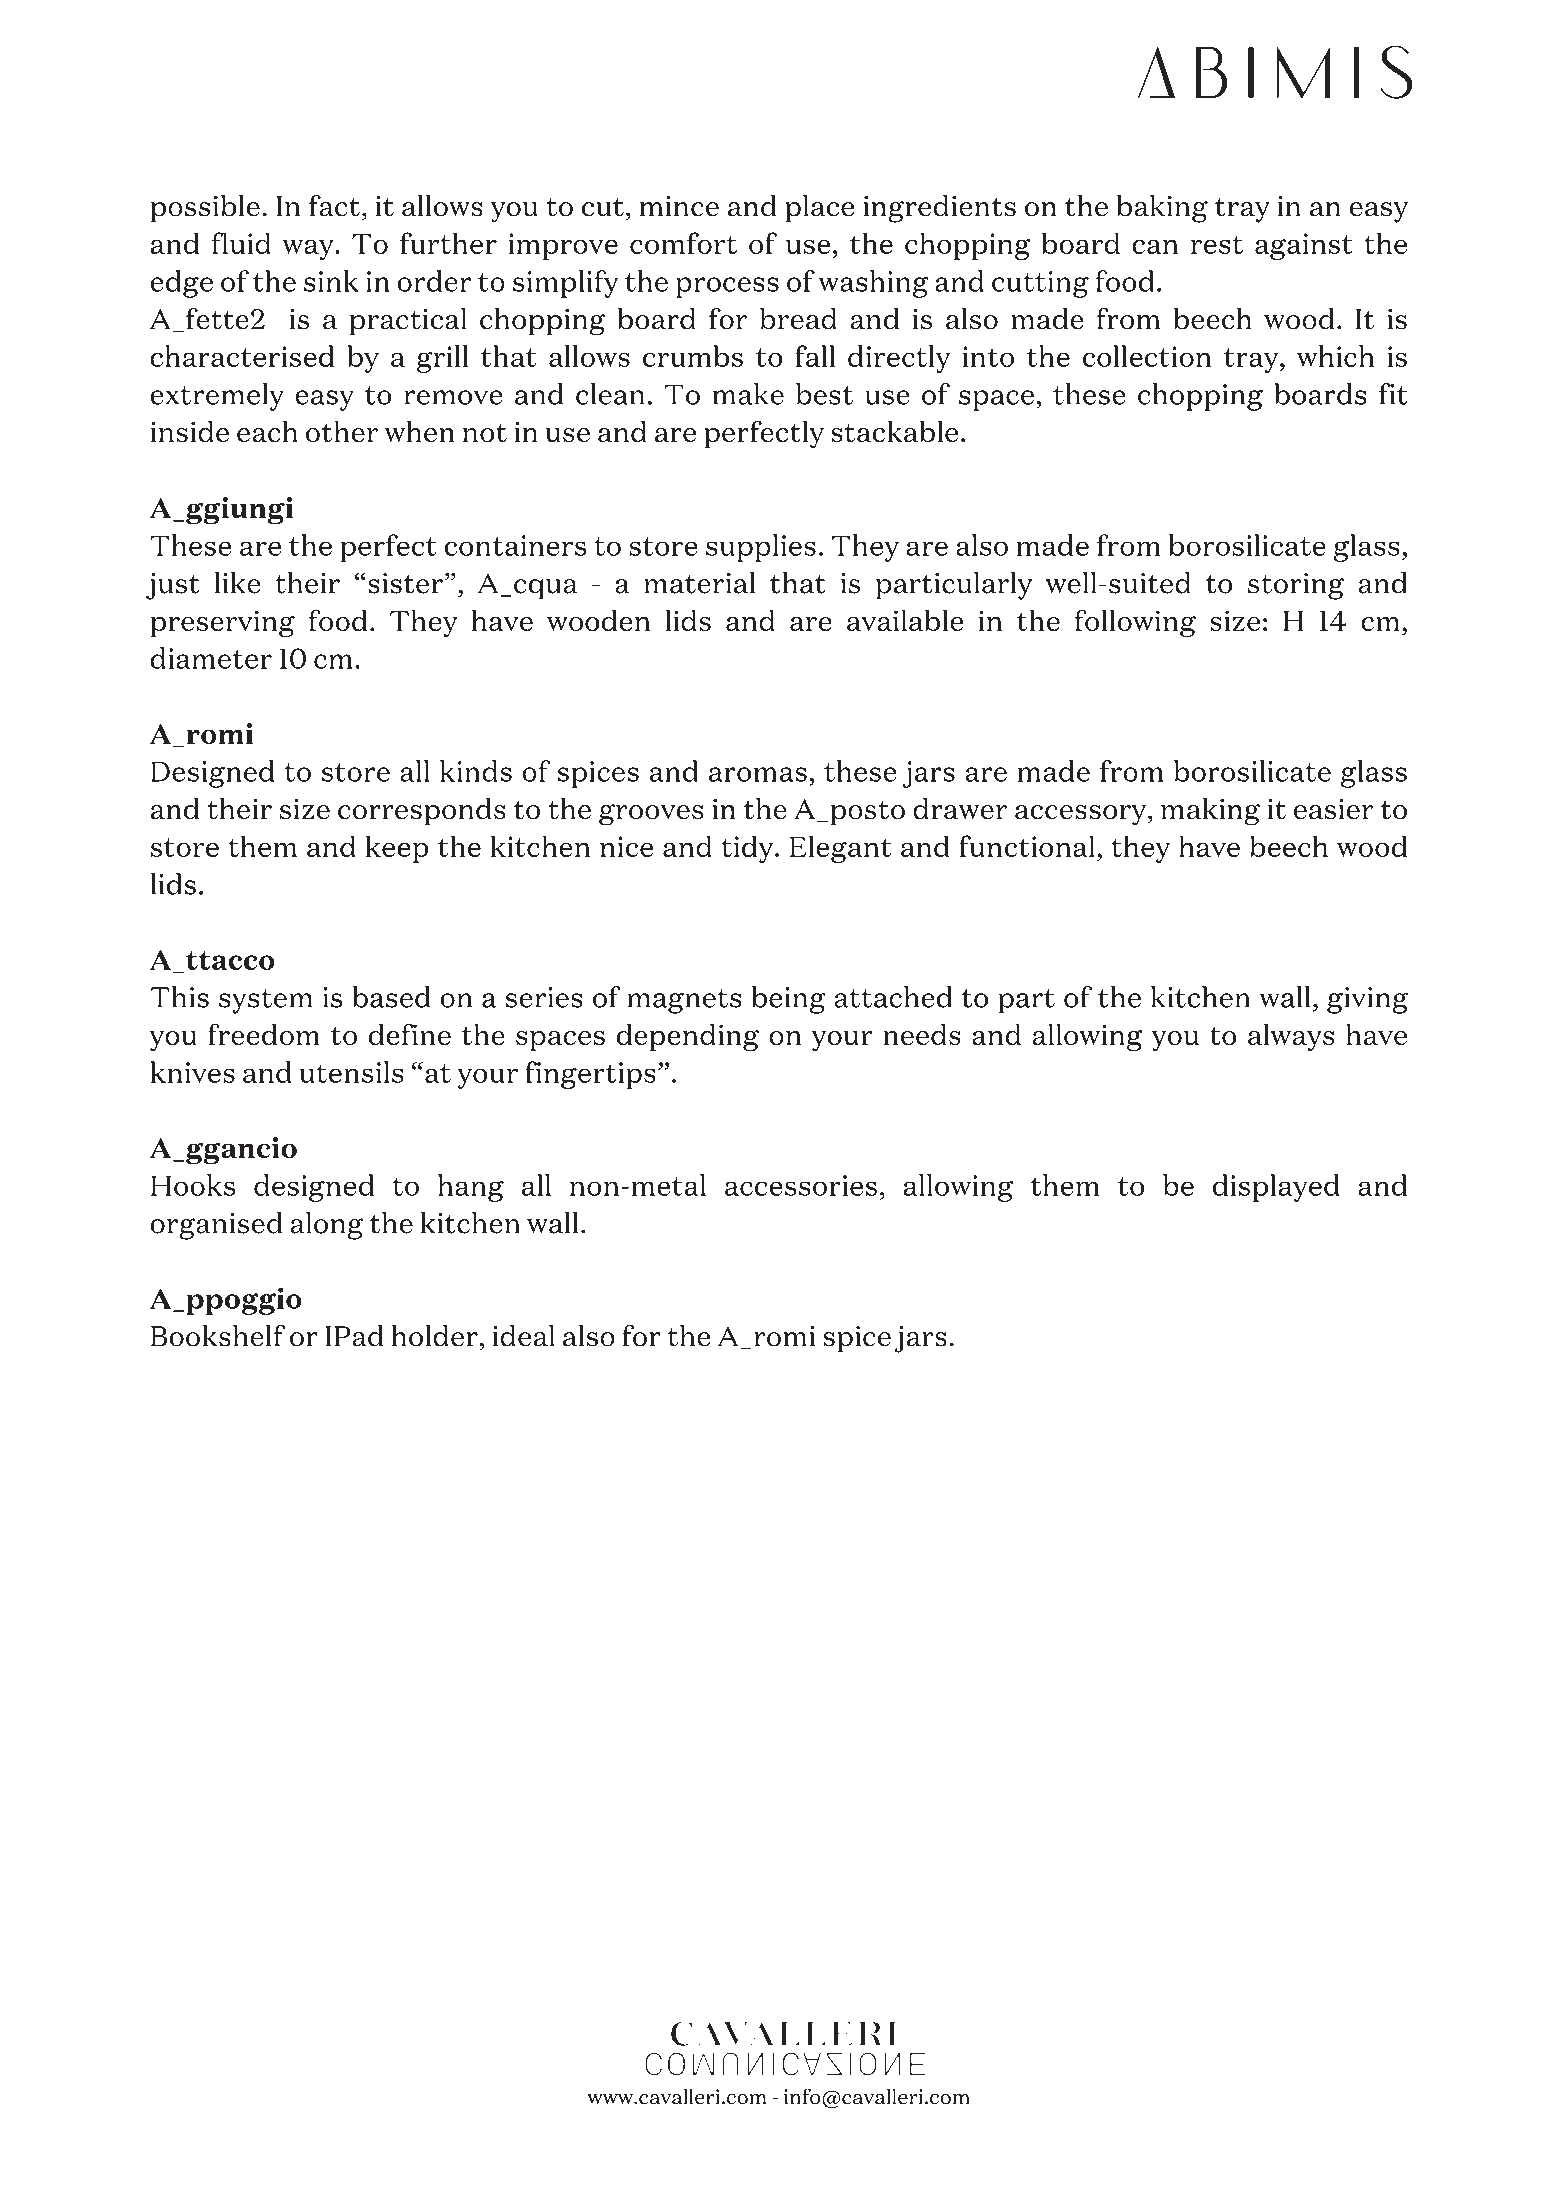  What do you see at coordinates (264, 1034) in the image?
I see `freedom` at bounding box center [264, 1034].
